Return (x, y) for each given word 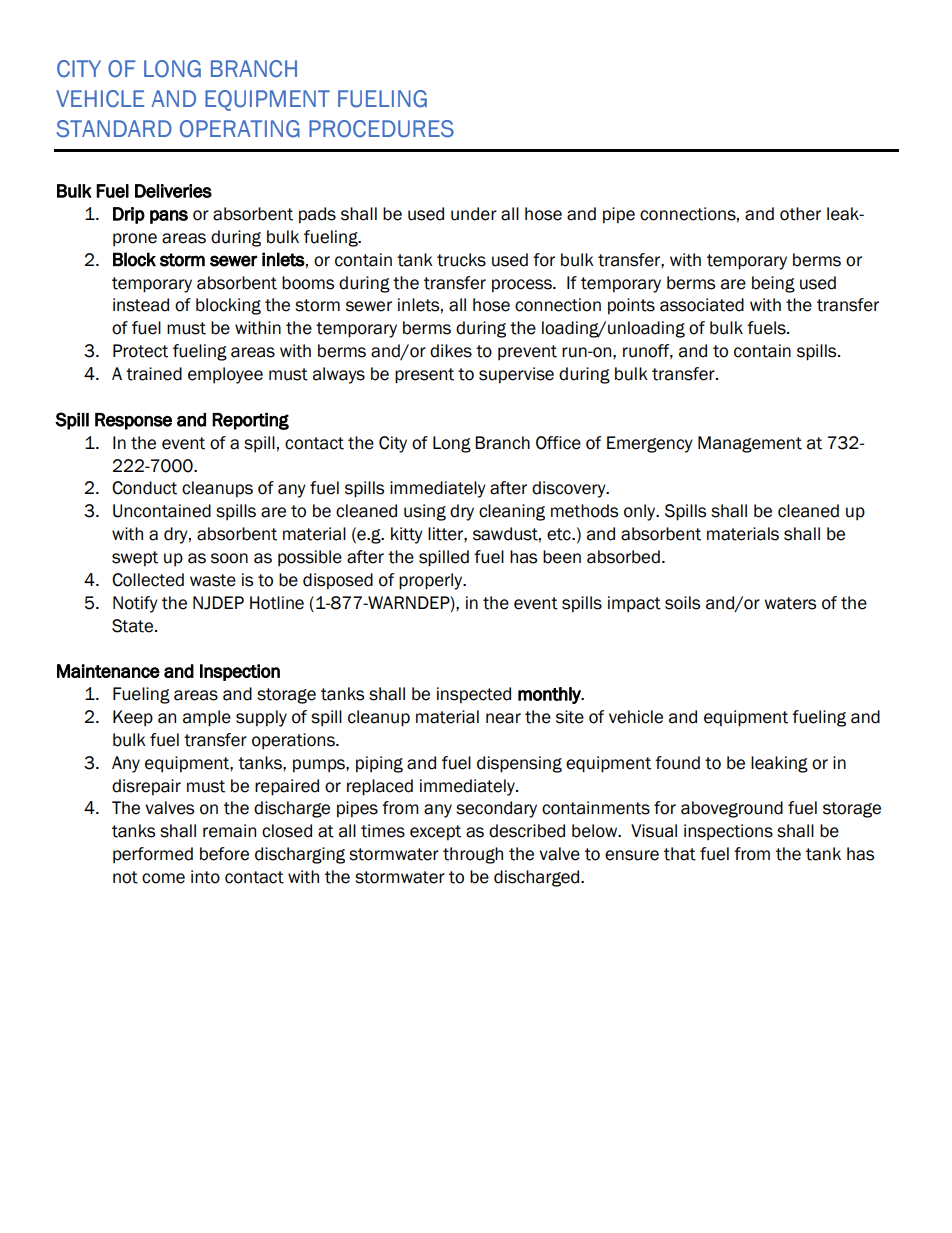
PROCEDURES (381, 129)
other (800, 214)
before (224, 854)
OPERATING (240, 129)
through (473, 855)
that (680, 854)
